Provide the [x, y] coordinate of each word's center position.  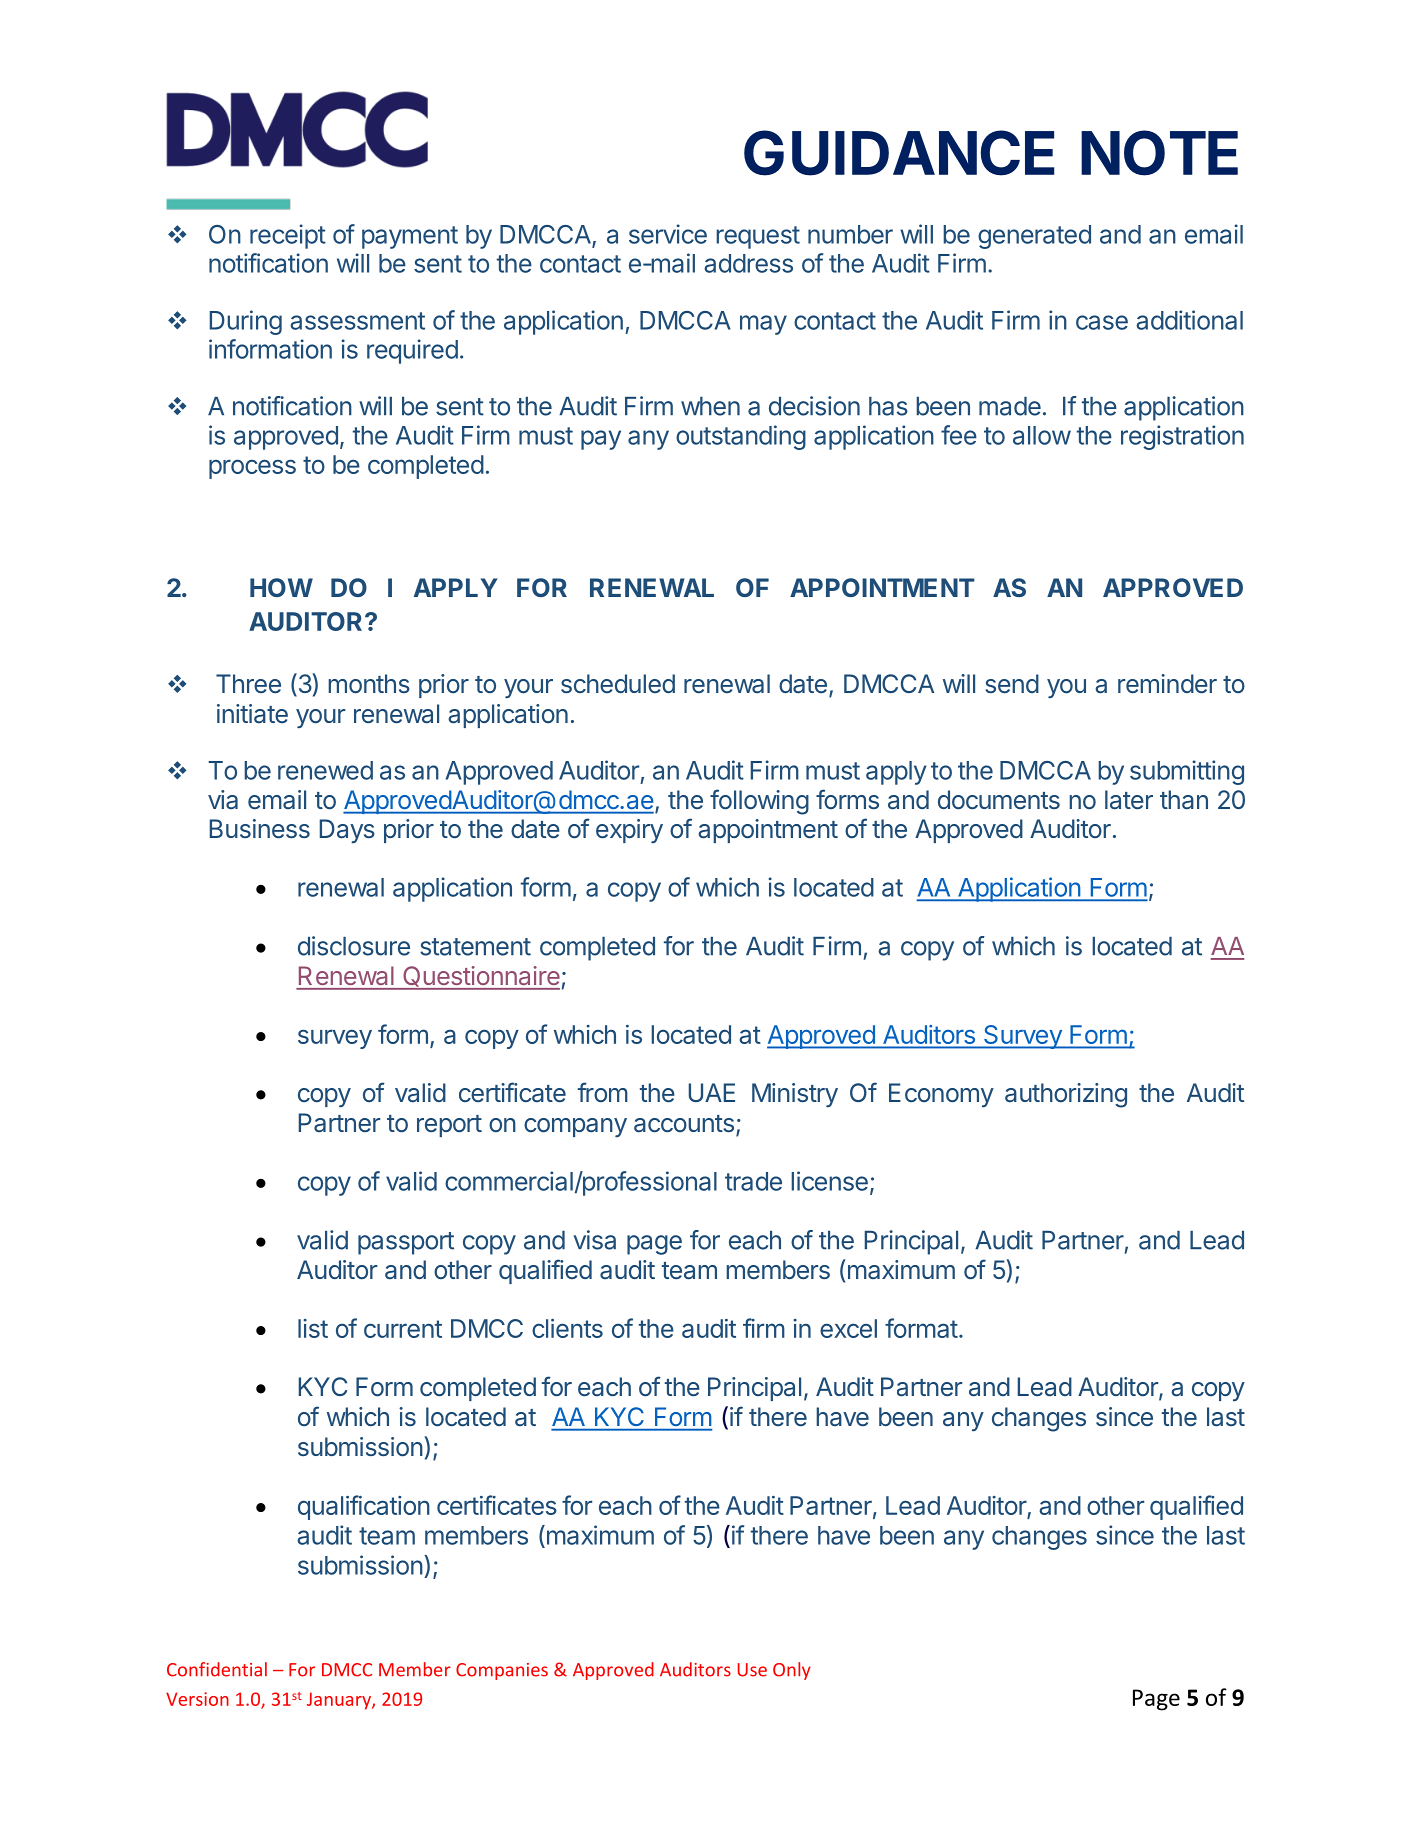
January [340, 1701]
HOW [281, 587]
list [313, 1328]
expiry [629, 831]
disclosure [354, 946]
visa [594, 1240]
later [1129, 800]
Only [792, 1671]
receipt [288, 236]
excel [848, 1328]
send [1012, 684]
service [668, 234]
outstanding [741, 437]
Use [752, 1670]
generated [1034, 237]
